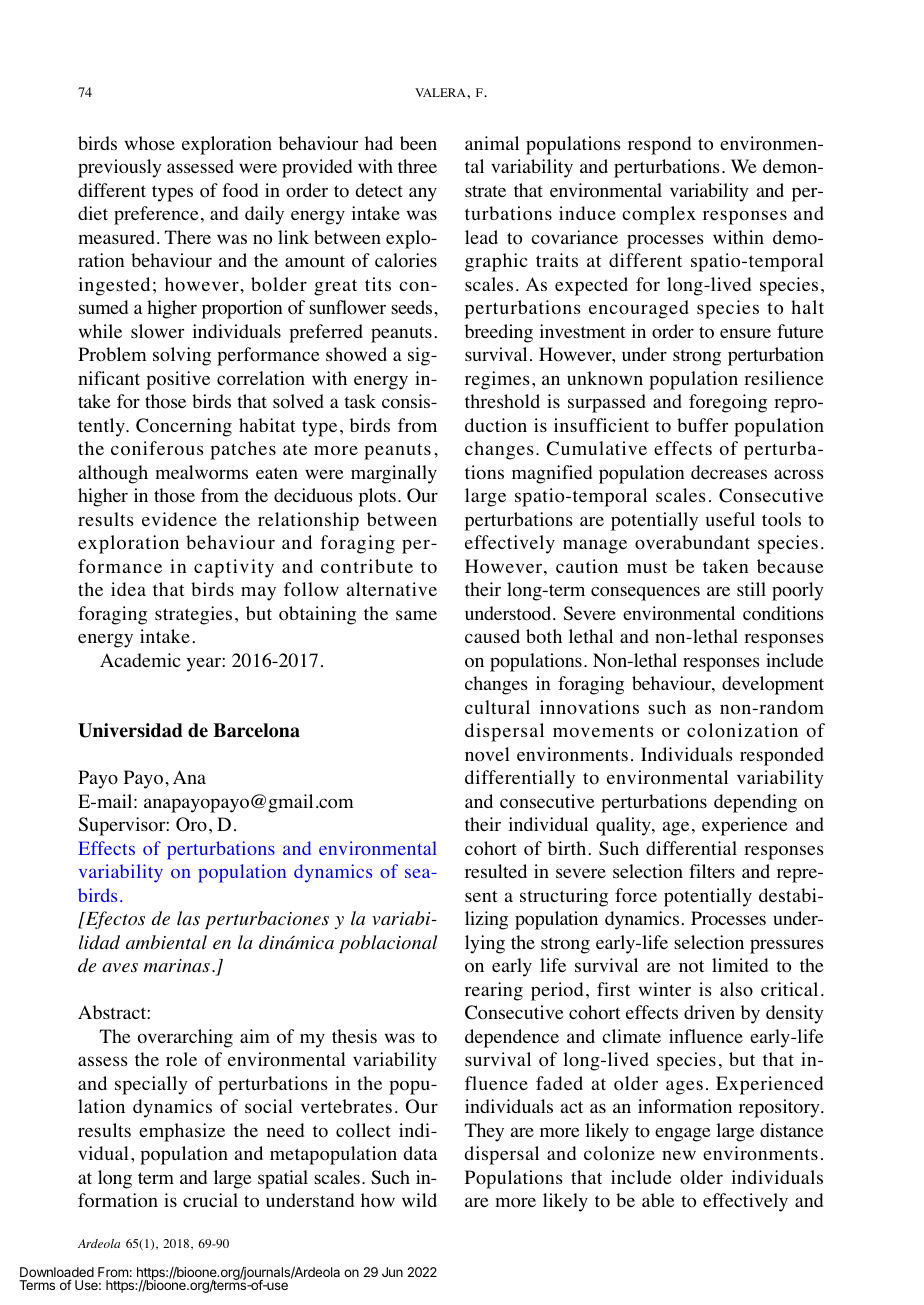 This image has height=1305, width=924. Describe the element at coordinates (140, 660) in the image. I see `Academic` at that location.
